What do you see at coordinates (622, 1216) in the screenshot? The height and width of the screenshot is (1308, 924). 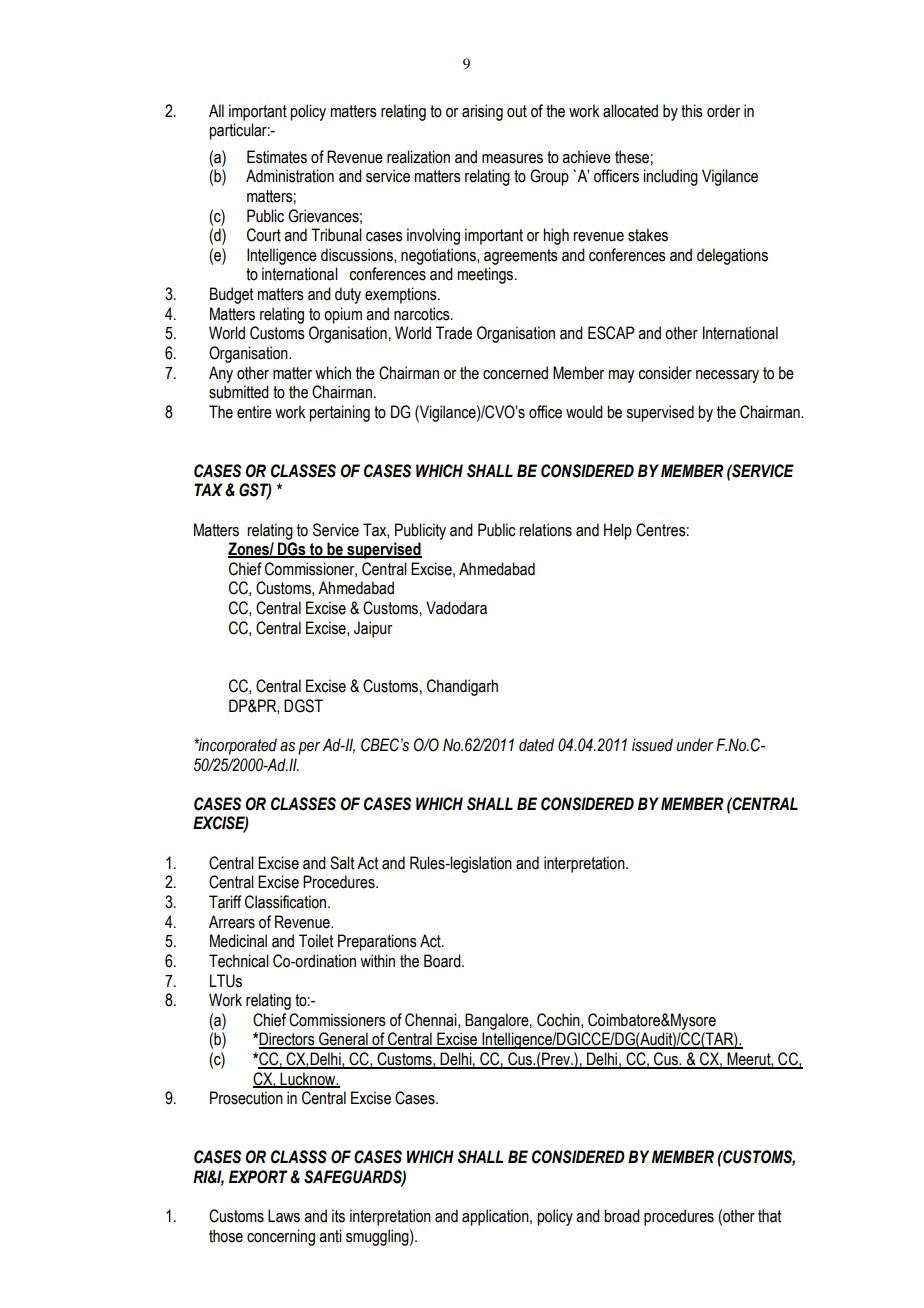 I see `broad` at bounding box center [622, 1216].
